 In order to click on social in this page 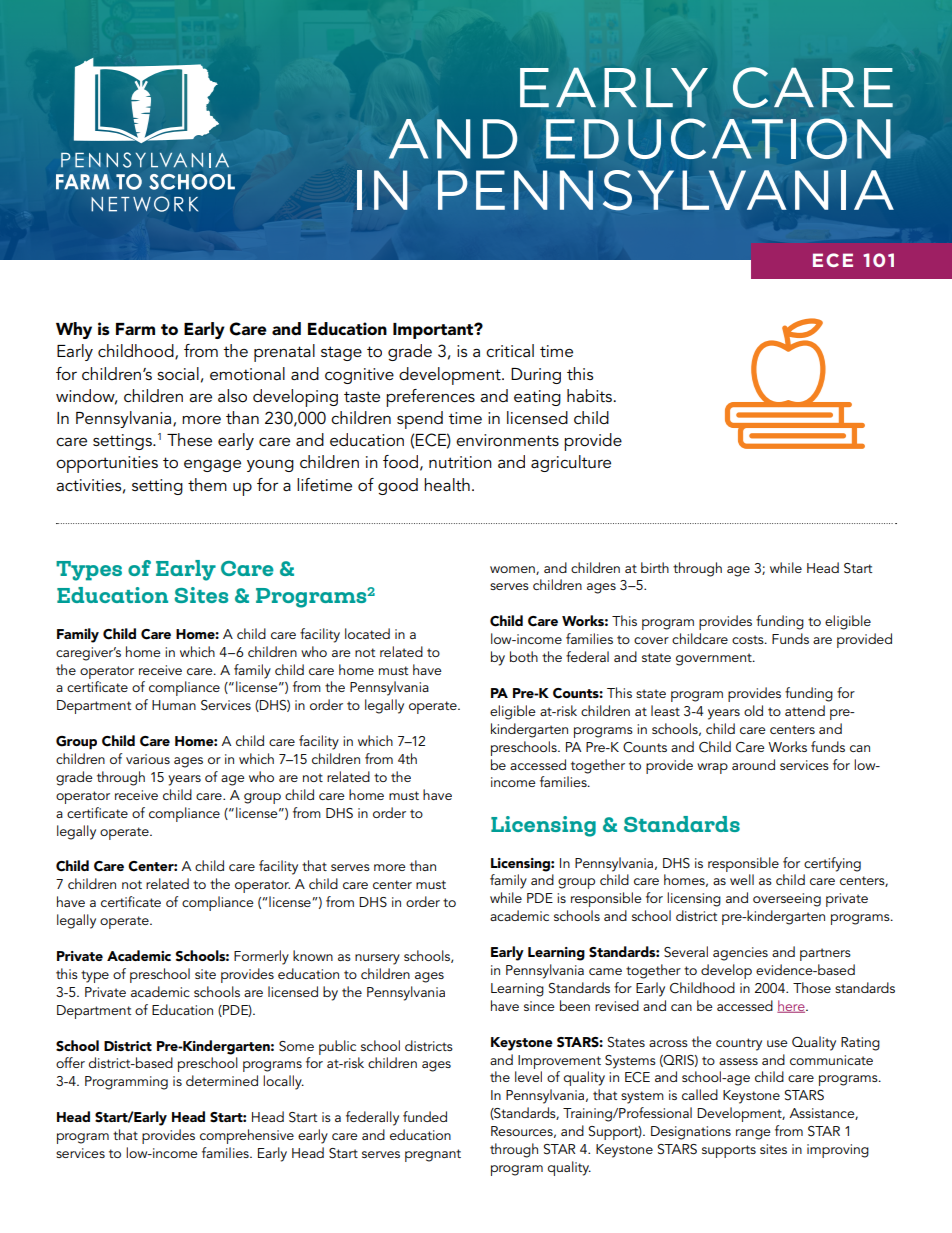, I will do `click(178, 374)`.
